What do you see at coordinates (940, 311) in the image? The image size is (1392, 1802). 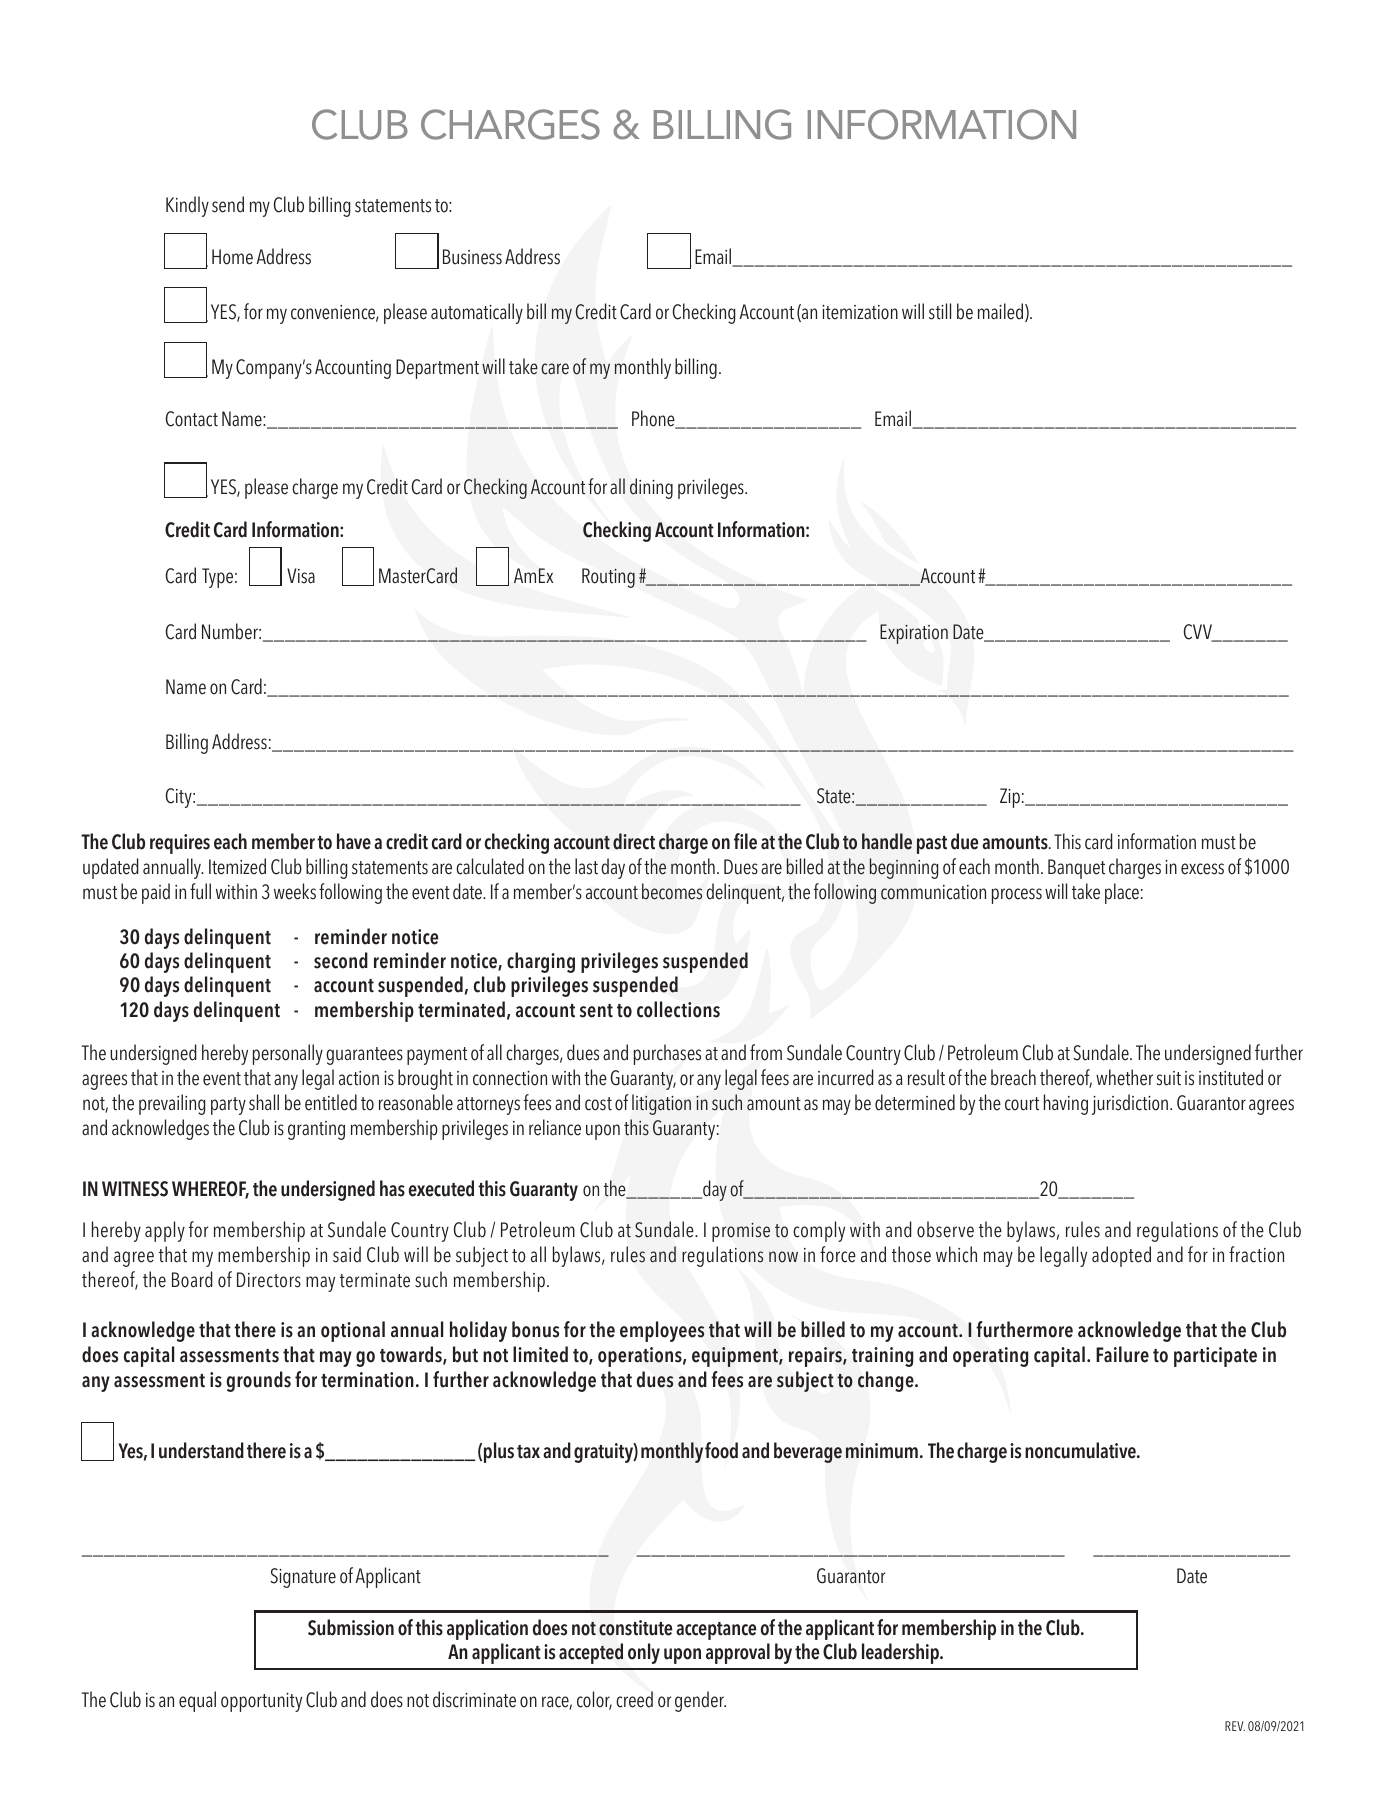 I see `still` at bounding box center [940, 311].
